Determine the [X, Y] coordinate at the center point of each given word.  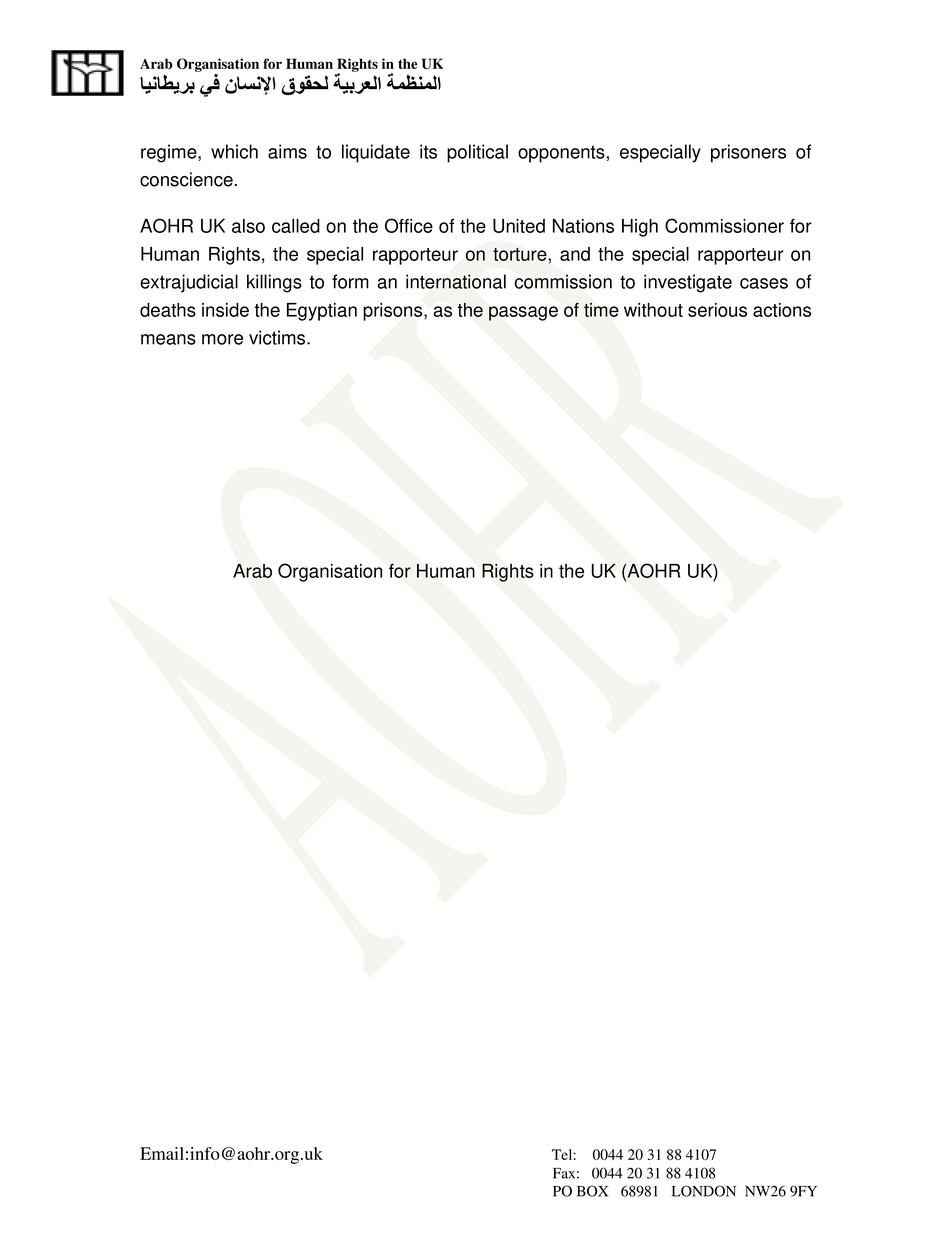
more [222, 339]
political [477, 153]
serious [717, 310]
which [234, 151]
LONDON [704, 1191]
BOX [592, 1191]
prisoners [748, 153]
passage [523, 313]
